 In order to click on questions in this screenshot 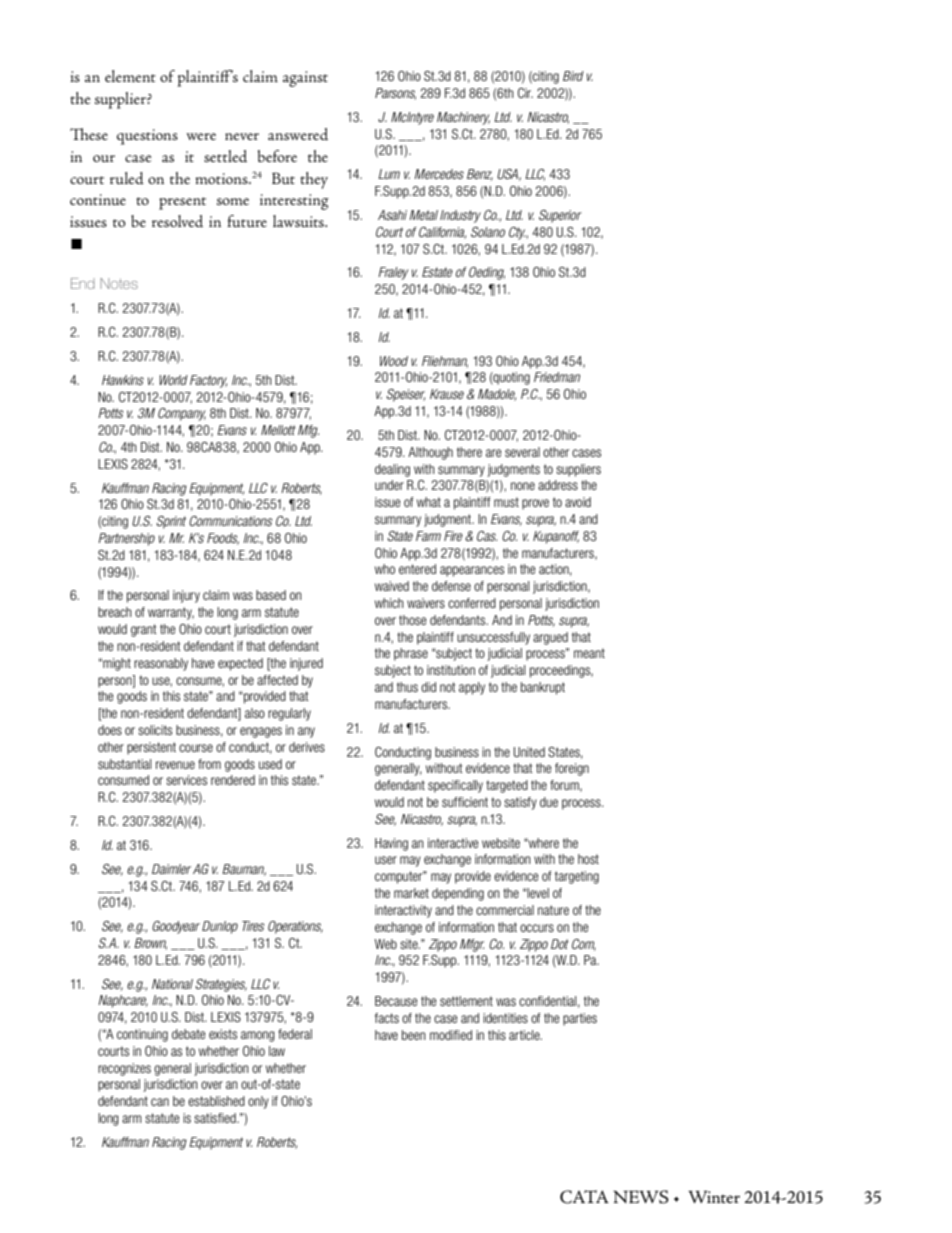, I will do `click(147, 137)`.
